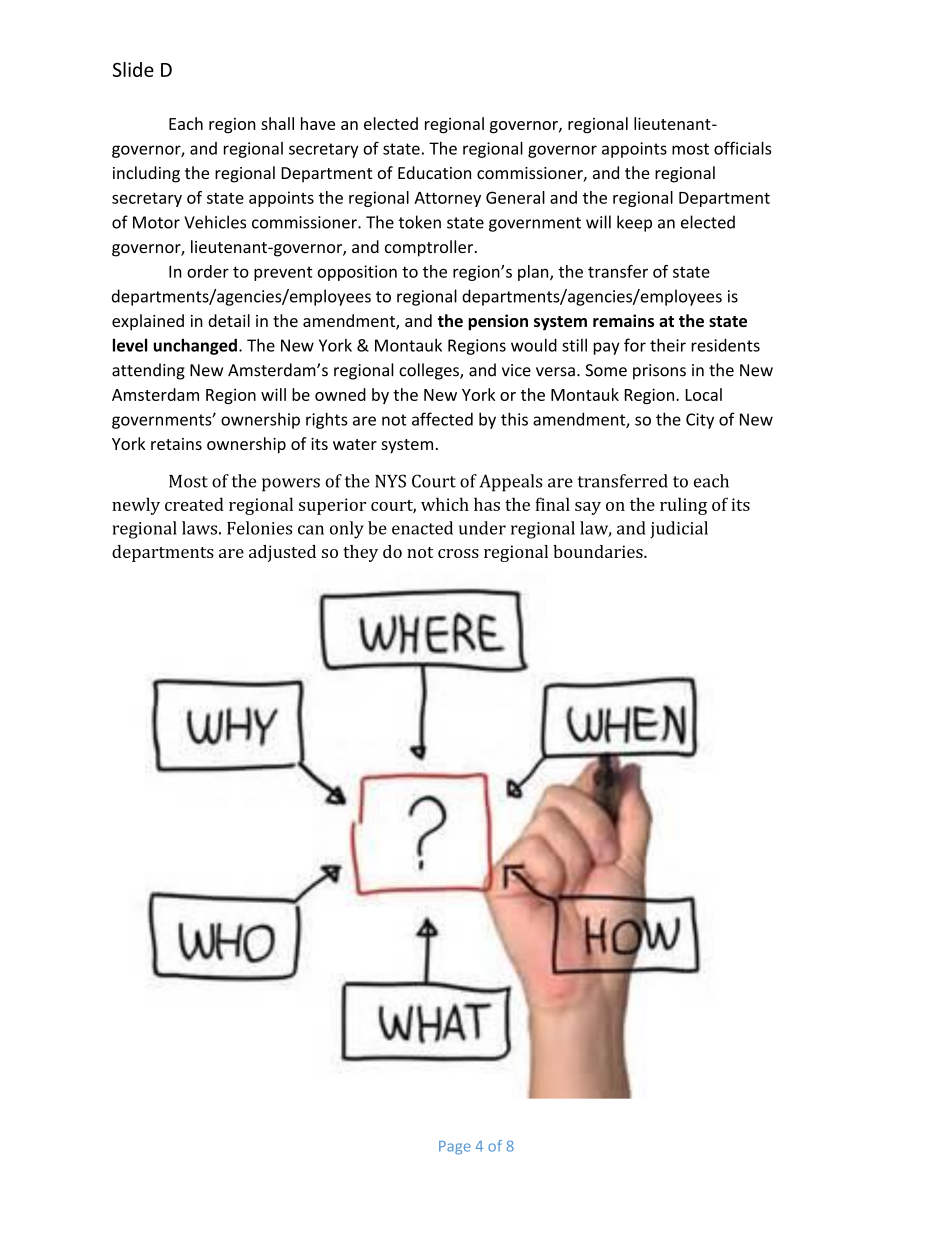  Describe the element at coordinates (434, 172) in the screenshot. I see `Education` at that location.
